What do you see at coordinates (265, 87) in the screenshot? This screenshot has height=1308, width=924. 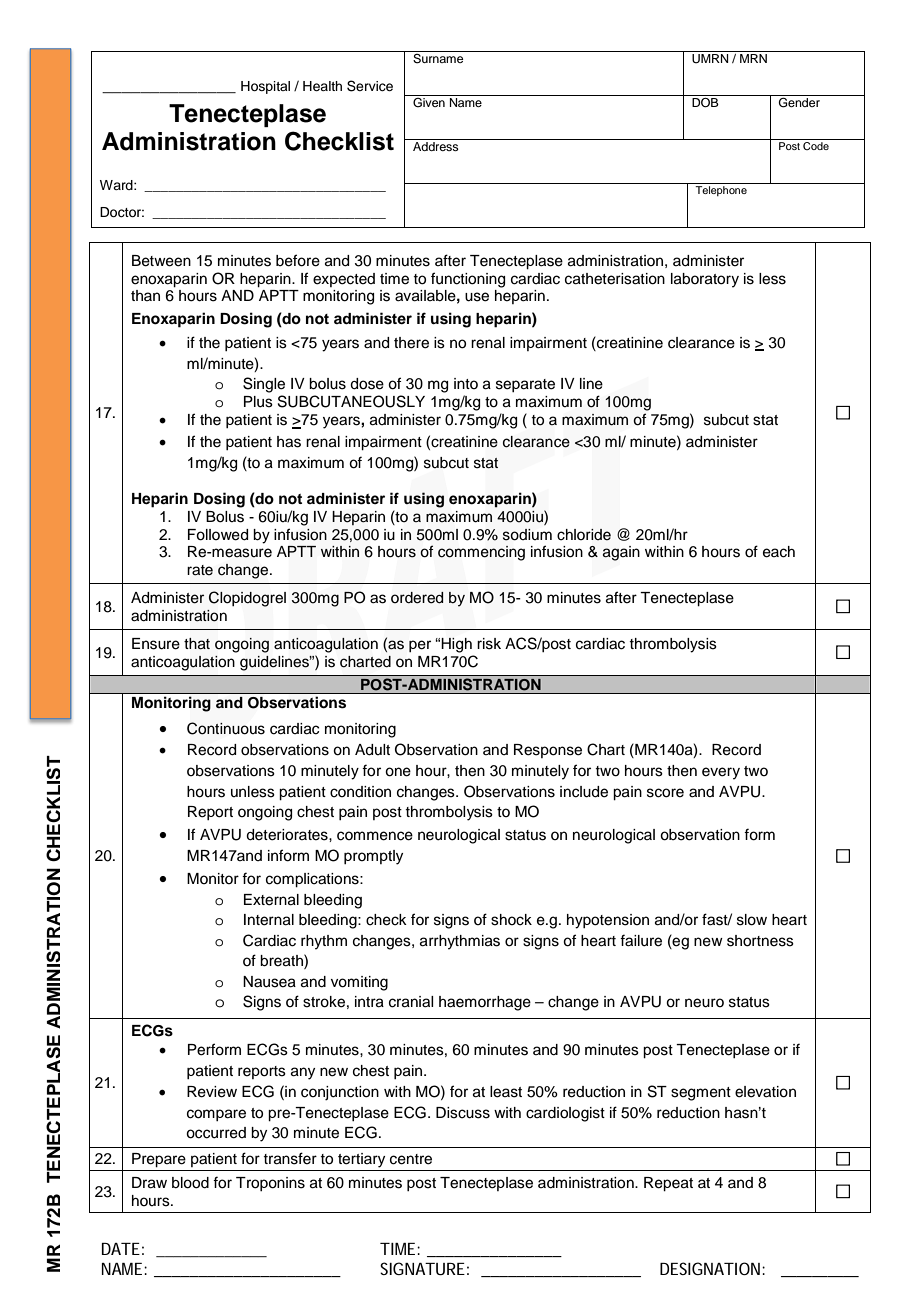 I see `Hospital` at bounding box center [265, 87].
